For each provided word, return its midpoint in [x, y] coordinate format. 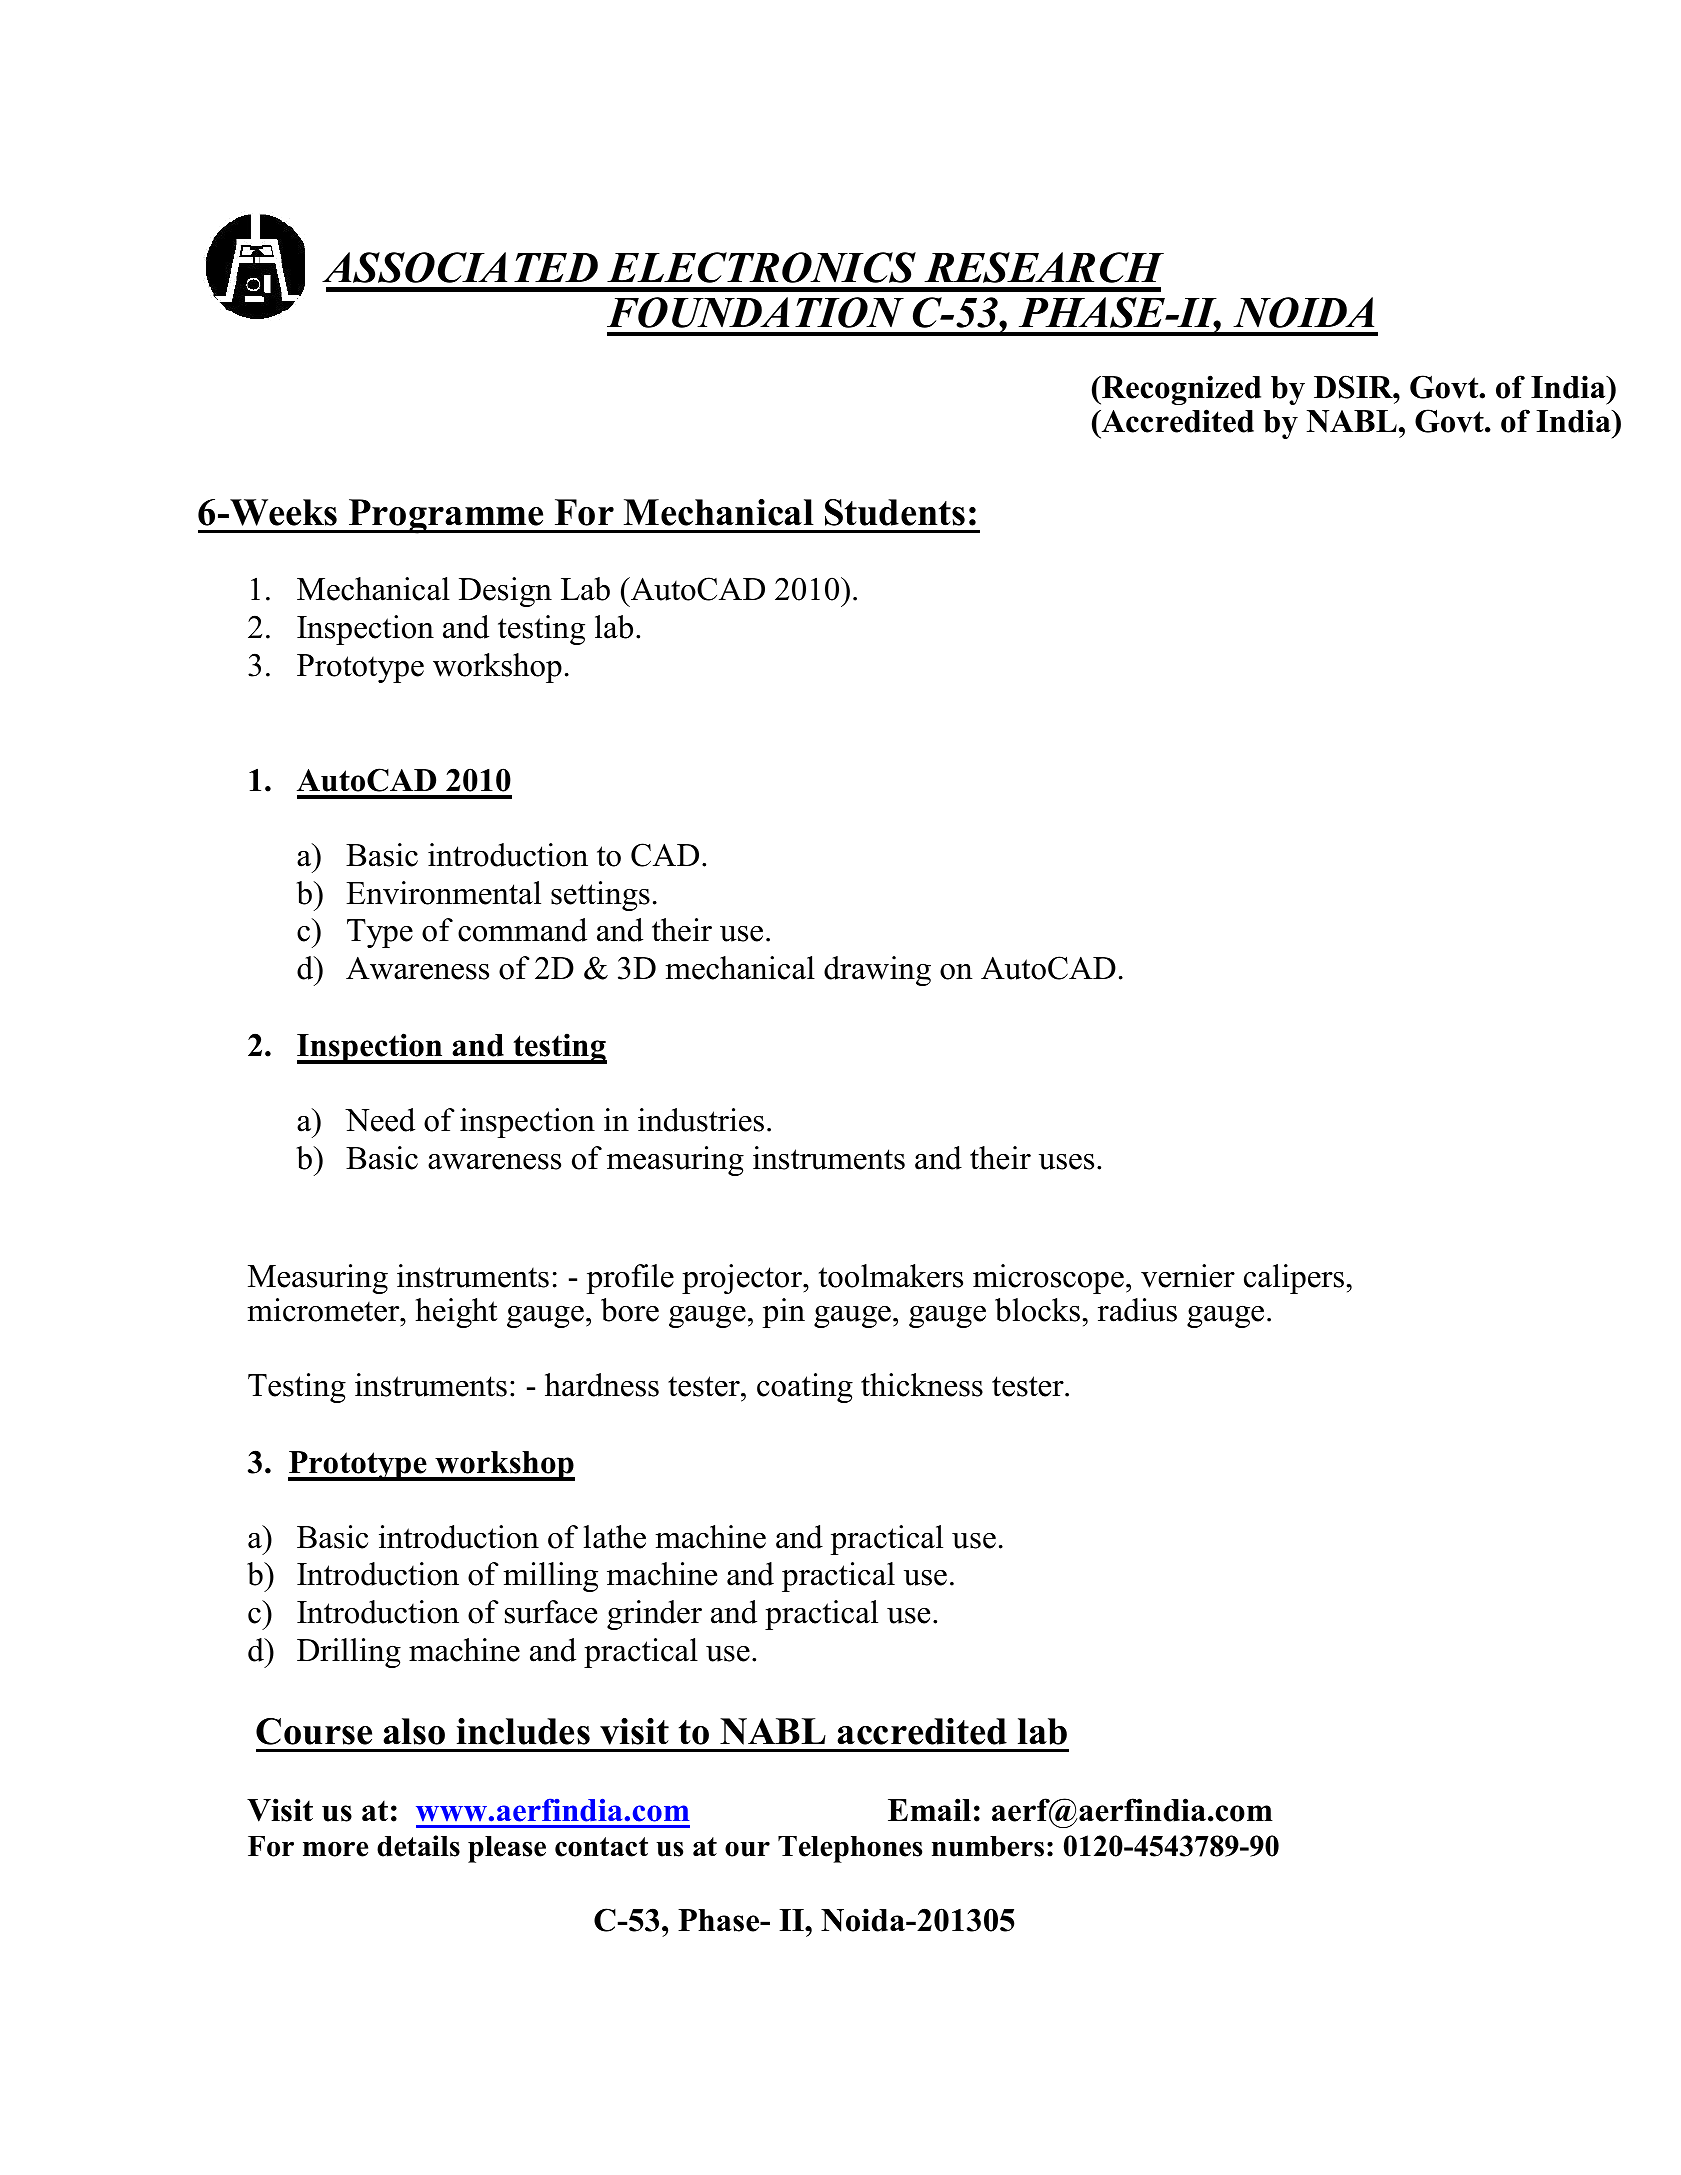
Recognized [1180, 390]
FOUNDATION [755, 312]
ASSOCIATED [460, 267]
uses [1066, 1162]
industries [701, 1120]
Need [380, 1120]
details [418, 1846]
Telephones [850, 1849]
